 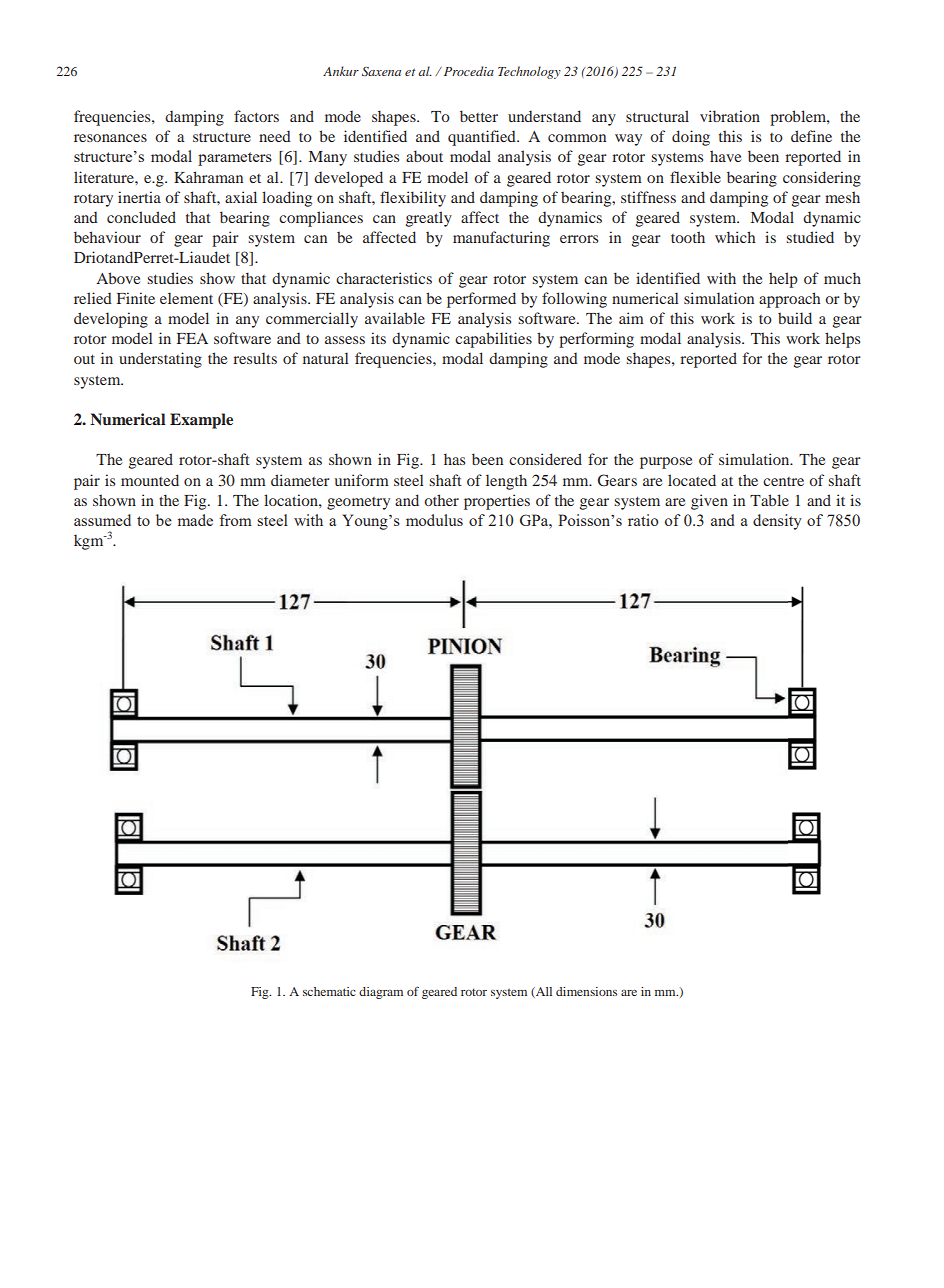 I want to click on modulus, so click(x=434, y=520).
